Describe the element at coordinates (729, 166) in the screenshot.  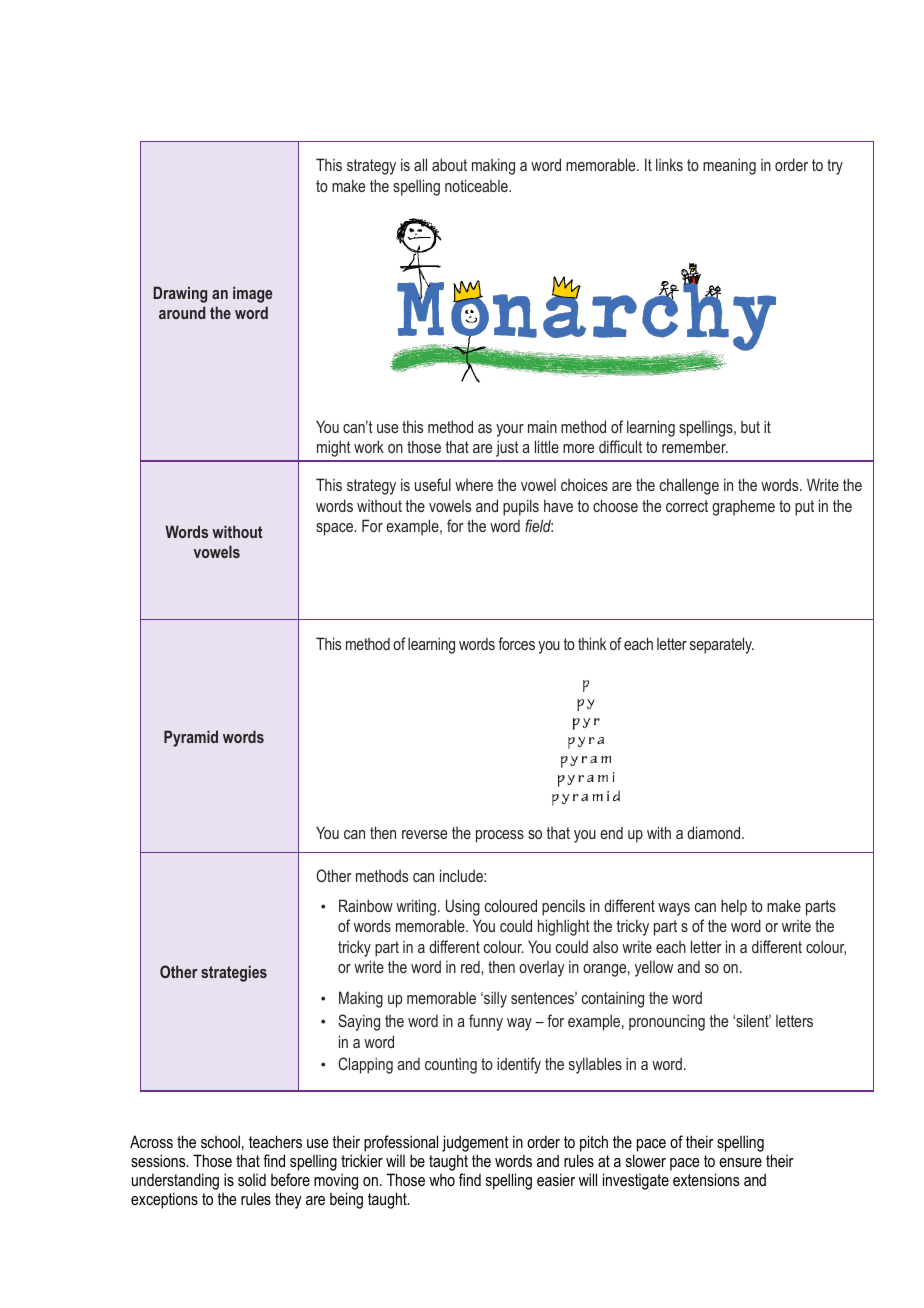
I see `meaning` at that location.
